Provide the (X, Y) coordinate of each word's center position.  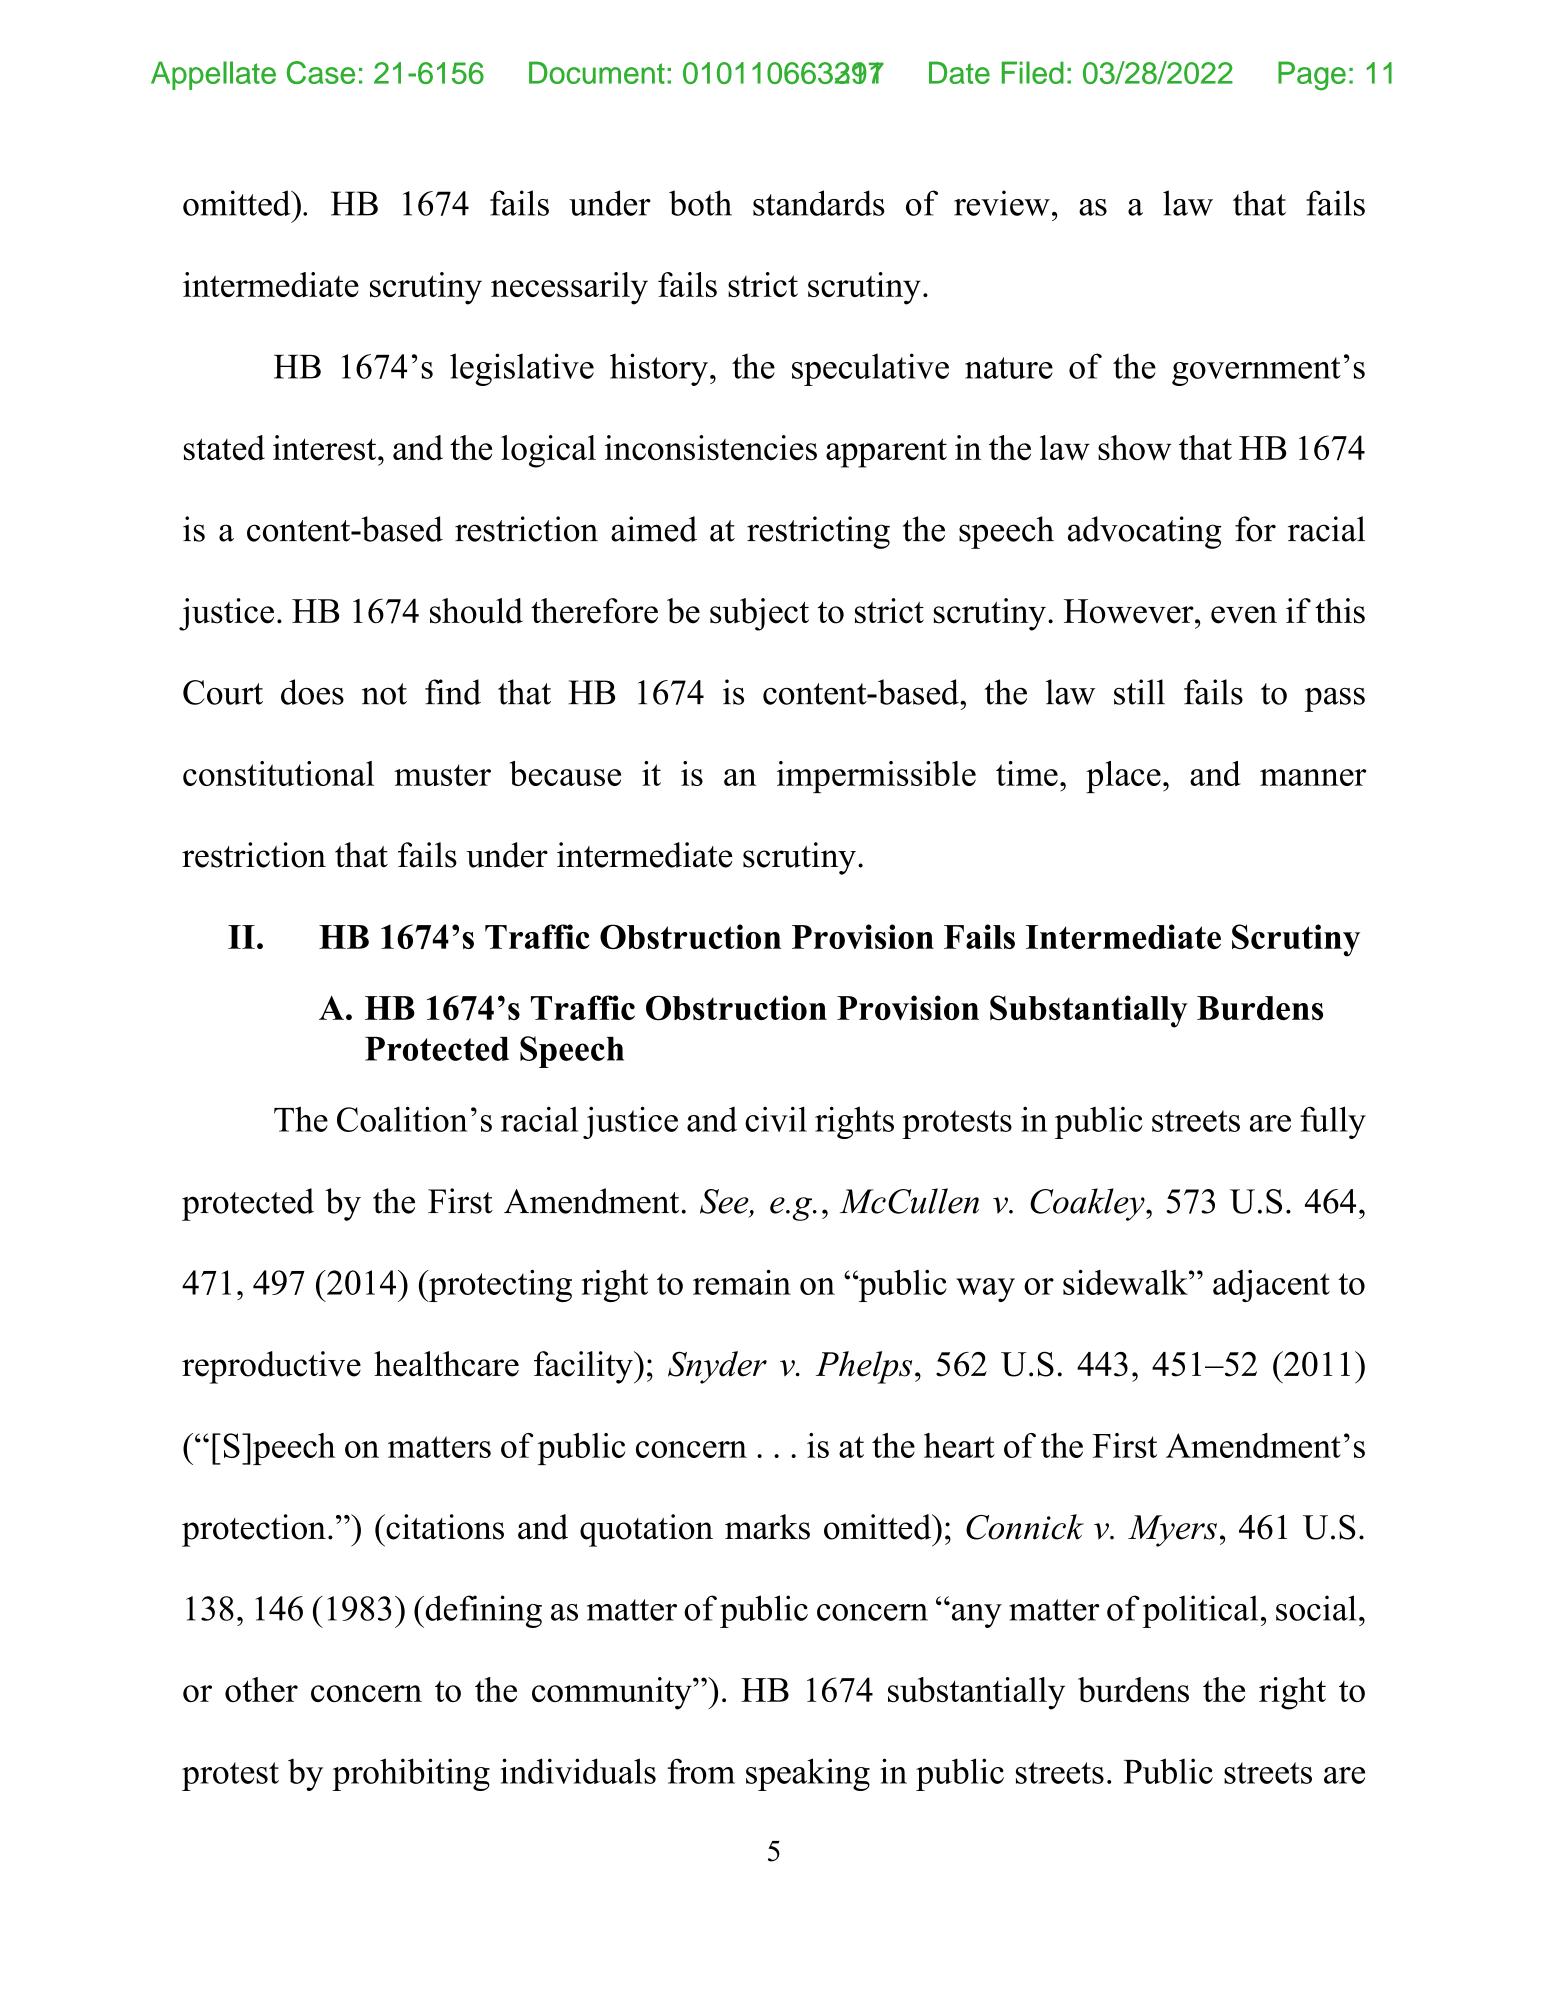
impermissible (876, 777)
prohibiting (411, 1774)
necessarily (569, 288)
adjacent (1271, 1286)
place (1123, 777)
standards (819, 203)
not (384, 694)
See (725, 1202)
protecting (499, 1286)
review (1002, 203)
